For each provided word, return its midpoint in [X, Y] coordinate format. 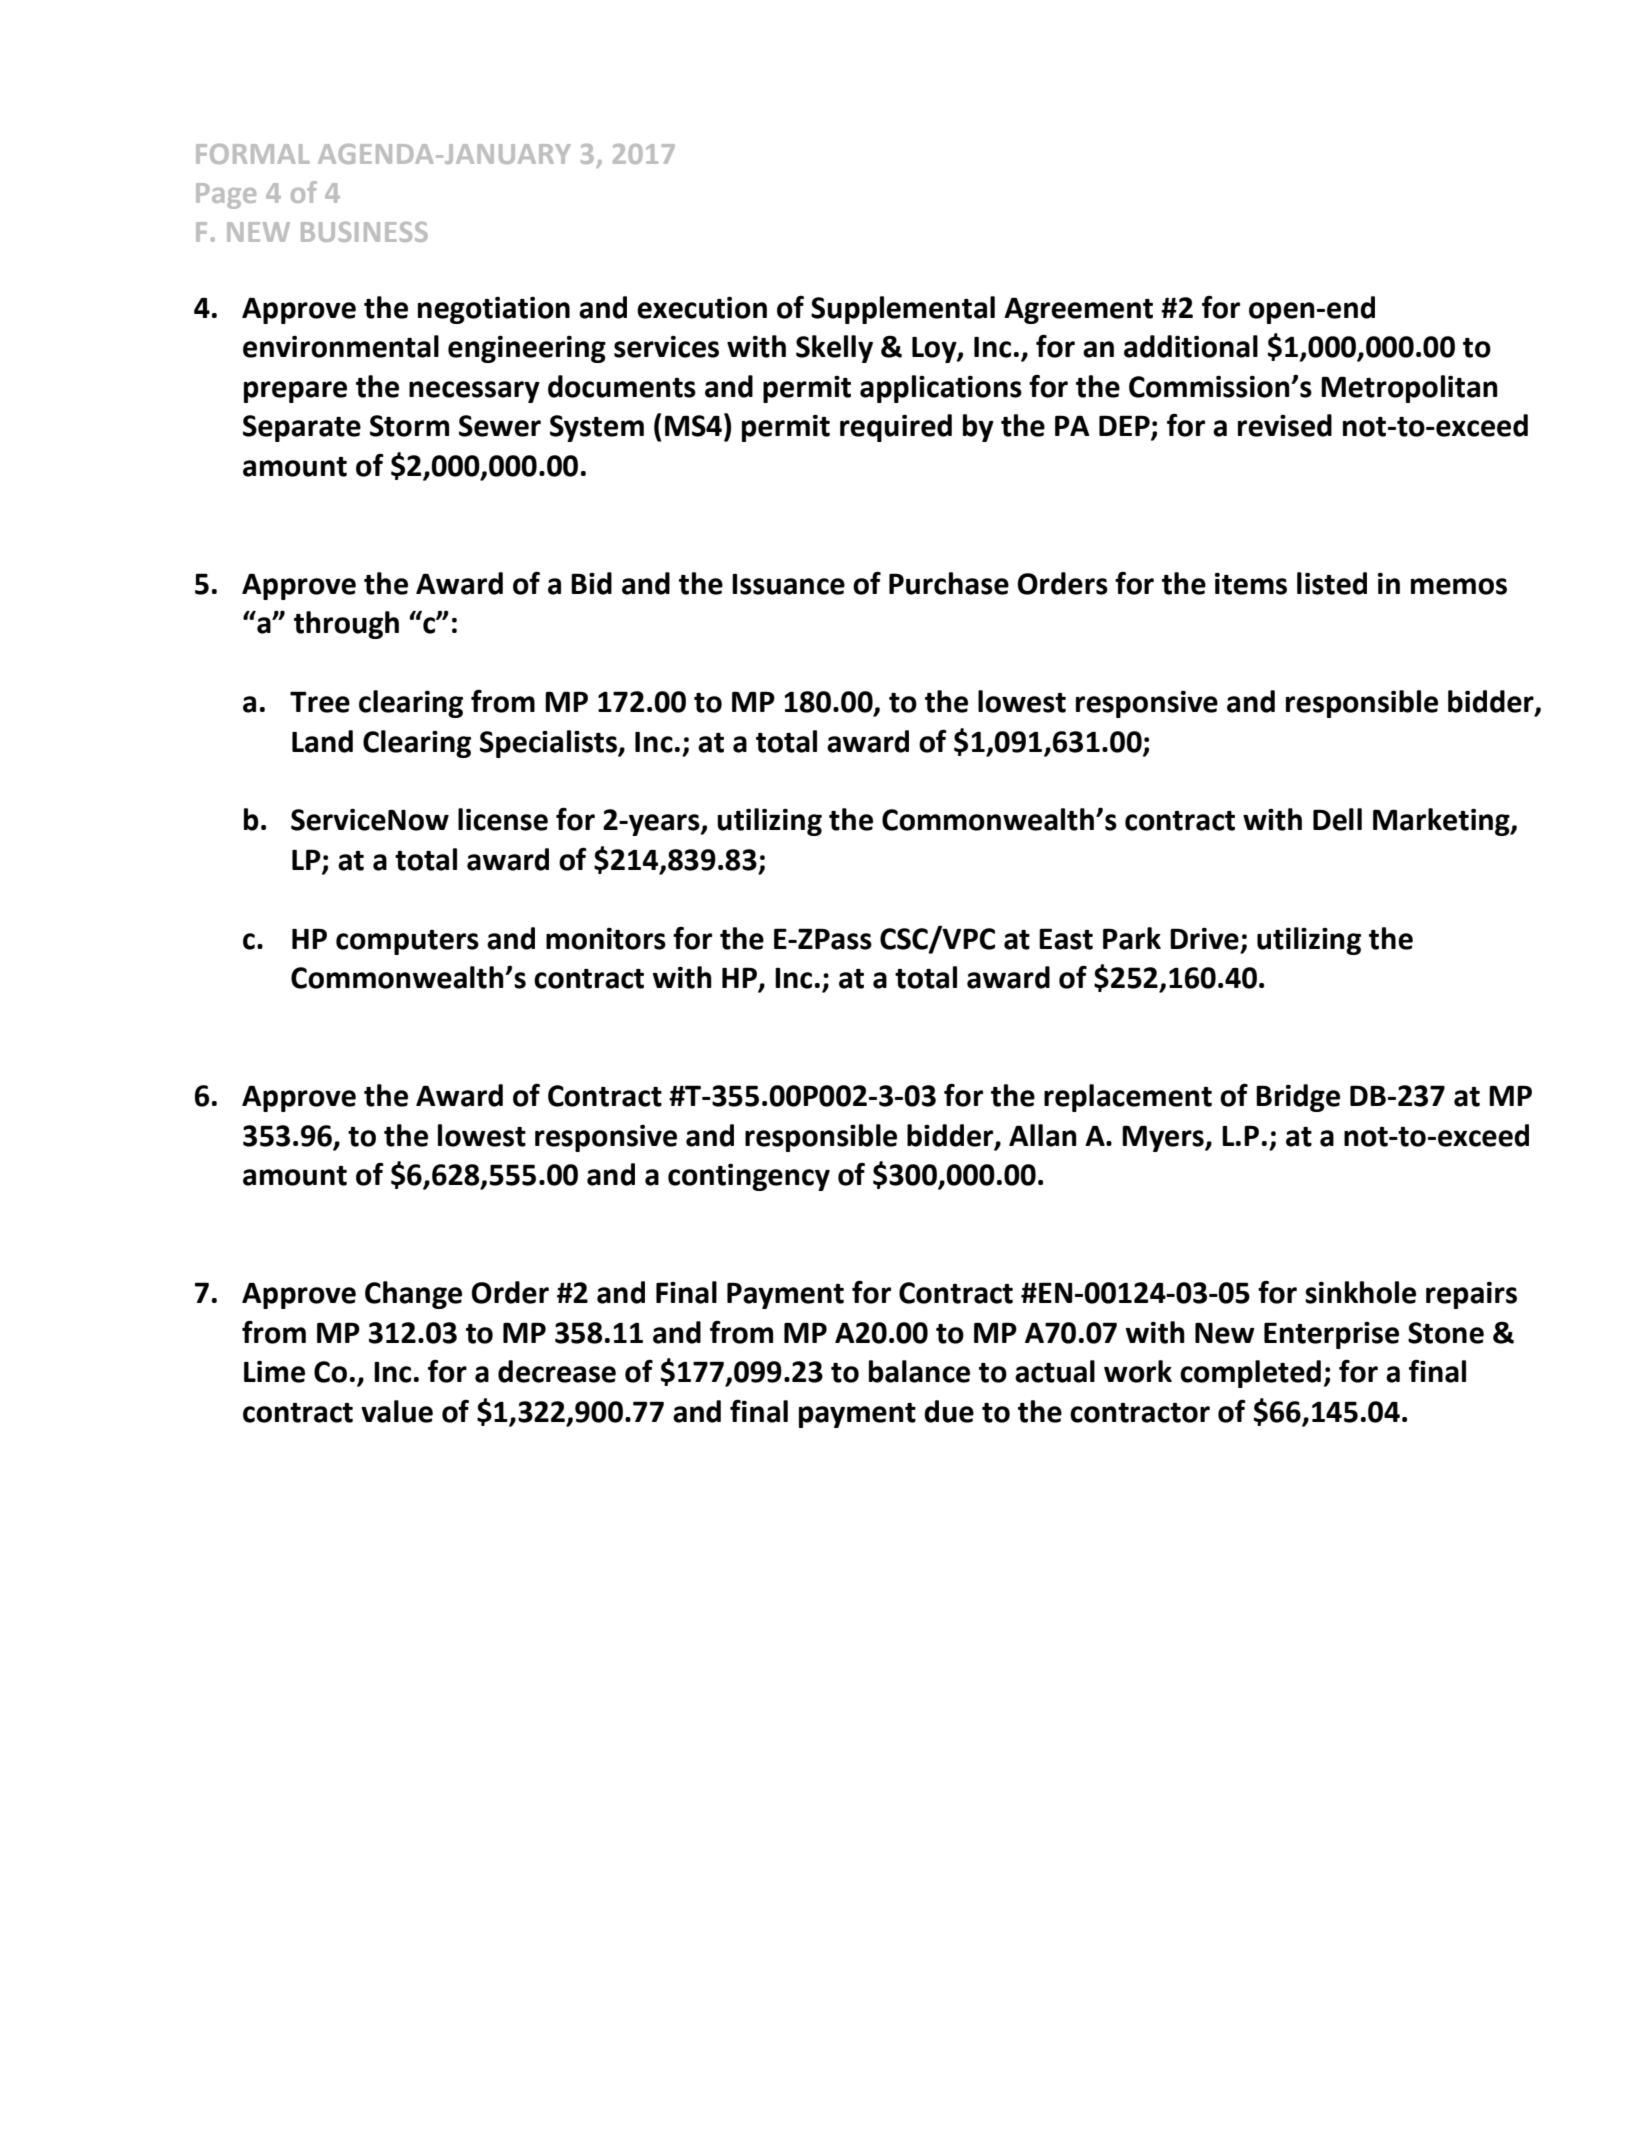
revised [1285, 425]
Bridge [1298, 1098]
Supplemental [903, 310]
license [503, 819]
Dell [1337, 819]
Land [322, 741]
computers [407, 942]
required [896, 428]
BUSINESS [364, 232]
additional [1191, 346]
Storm [409, 426]
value [397, 1411]
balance [919, 1371]
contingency [749, 1177]
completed [1250, 1374]
